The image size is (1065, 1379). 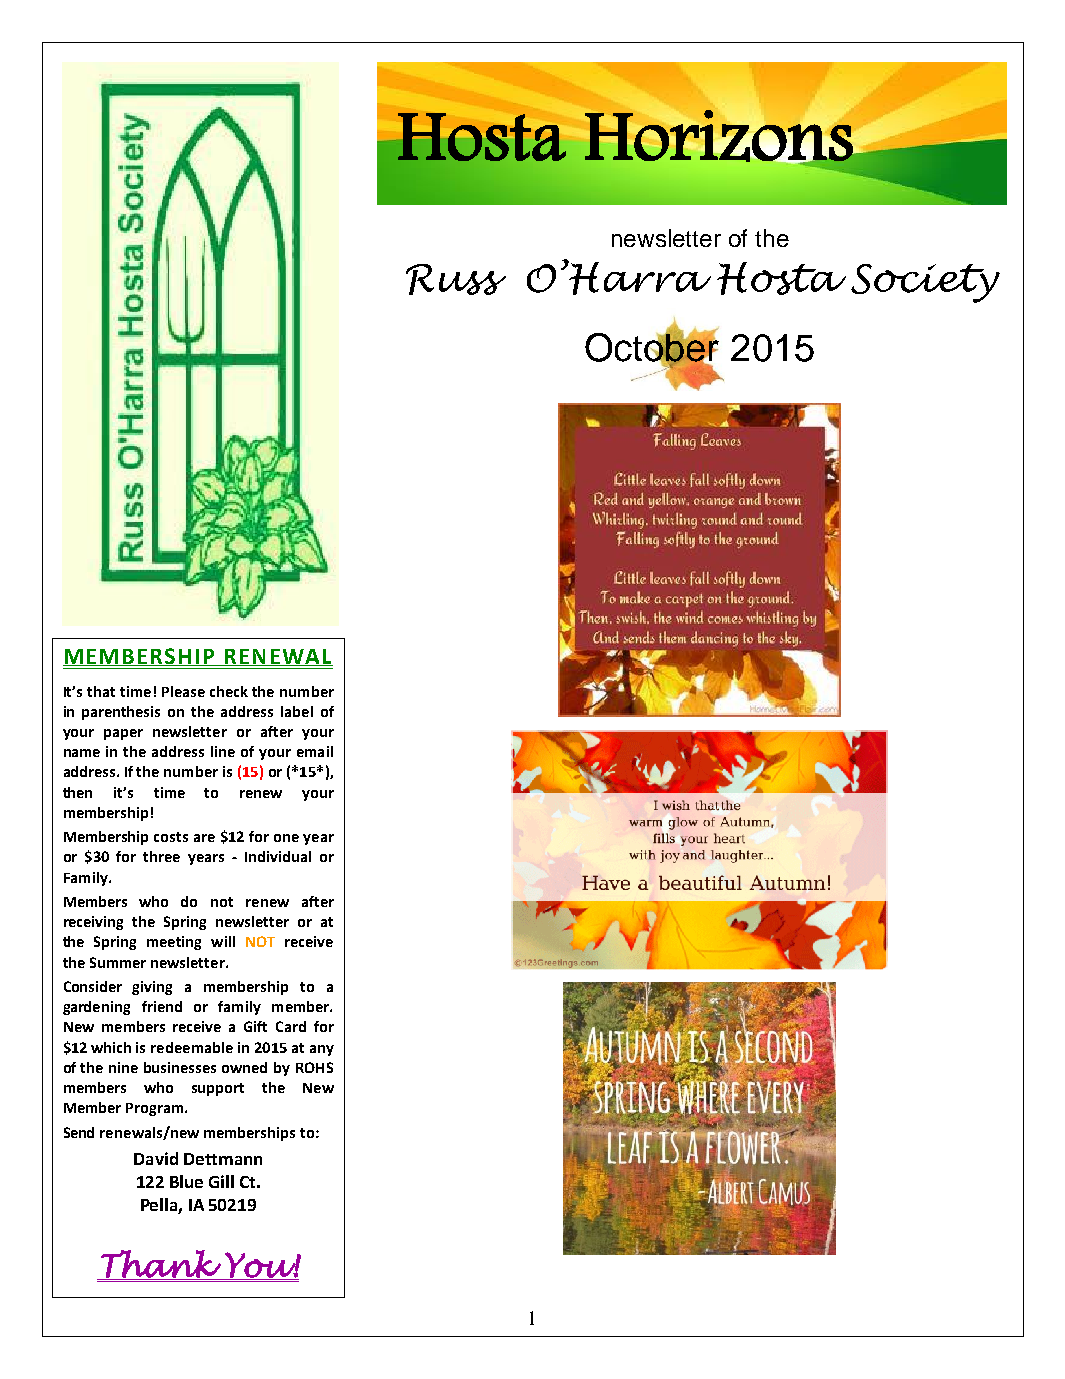 I want to click on email, so click(x=315, y=751).
